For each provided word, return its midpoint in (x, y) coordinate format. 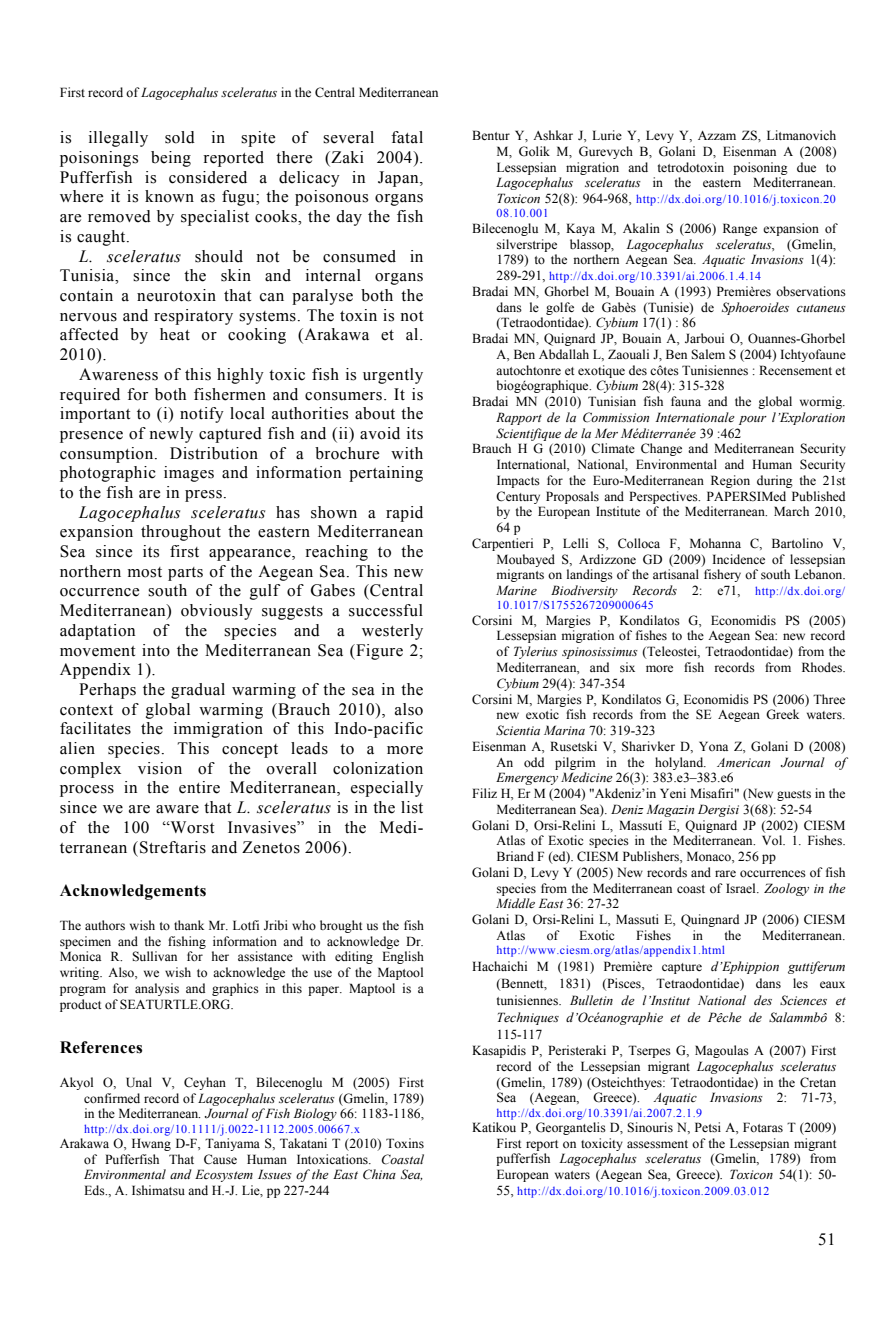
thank (189, 925)
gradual (198, 691)
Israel (742, 888)
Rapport (519, 418)
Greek (782, 714)
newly (171, 435)
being (171, 159)
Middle (515, 903)
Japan (399, 179)
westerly (392, 632)
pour (753, 420)
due (806, 167)
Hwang (151, 1144)
